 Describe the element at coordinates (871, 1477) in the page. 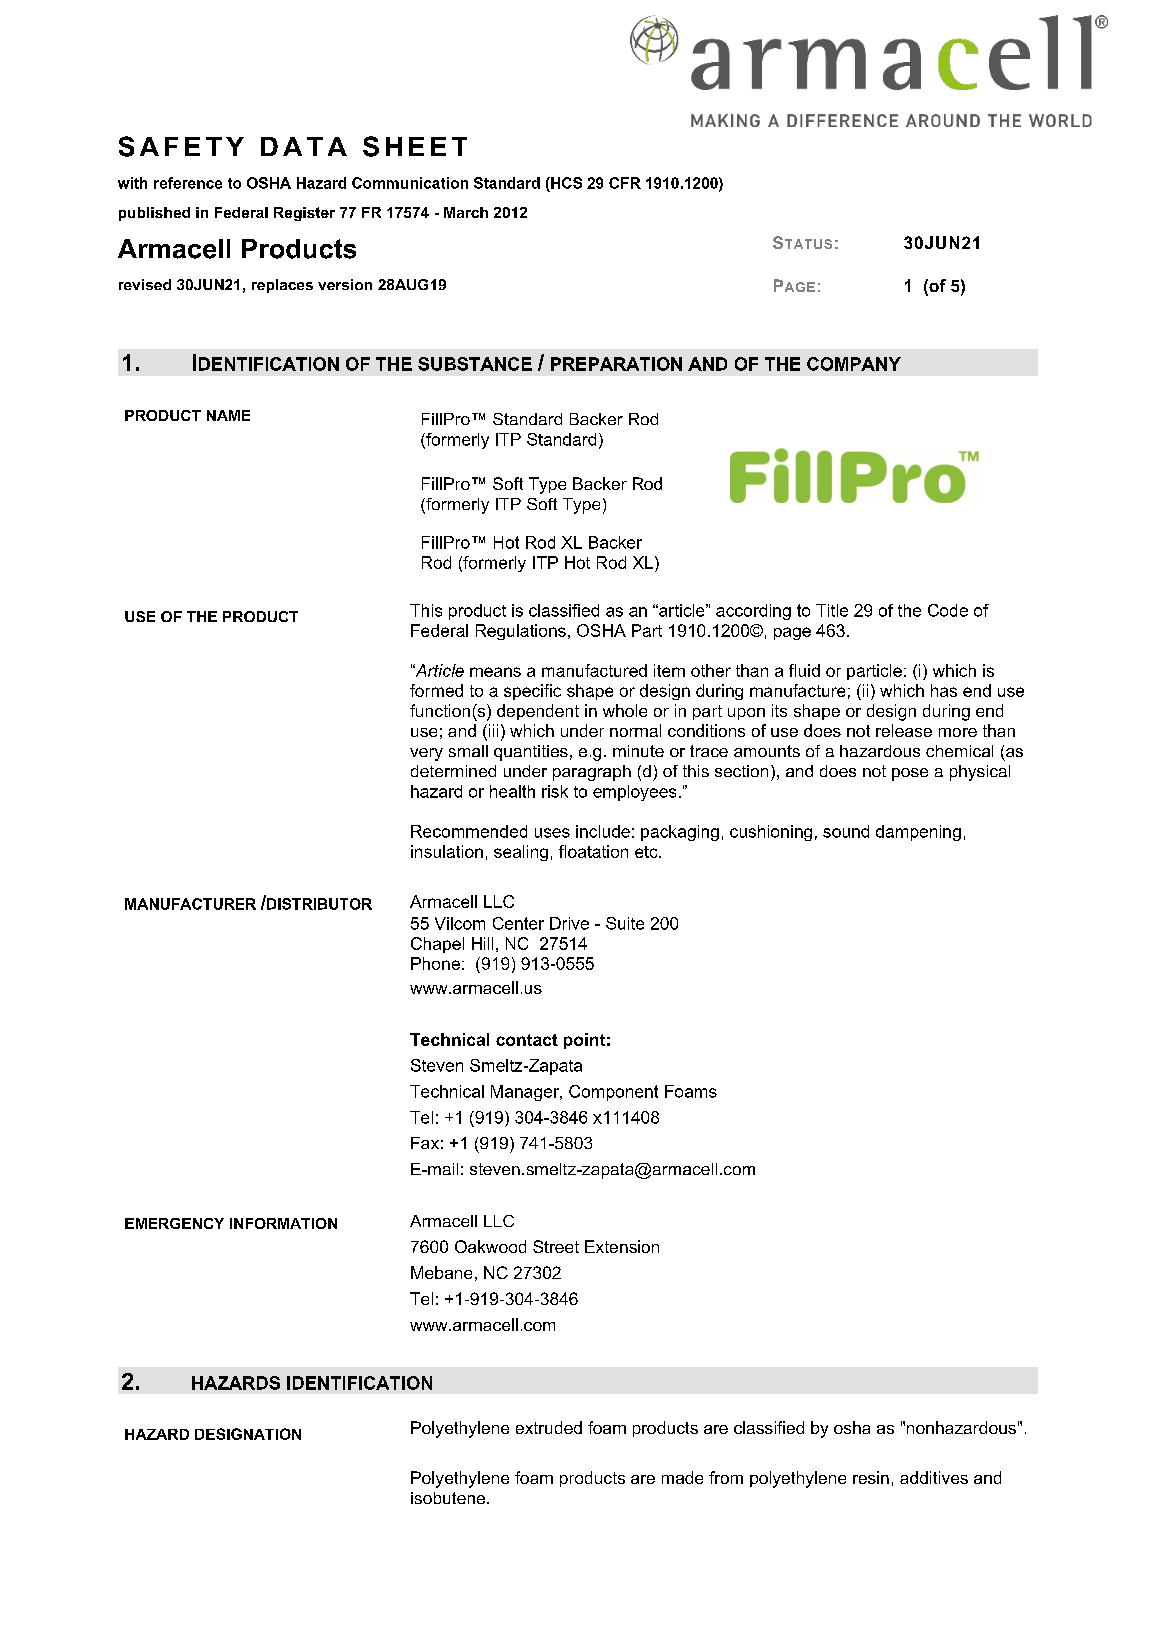

I see `resin` at that location.
